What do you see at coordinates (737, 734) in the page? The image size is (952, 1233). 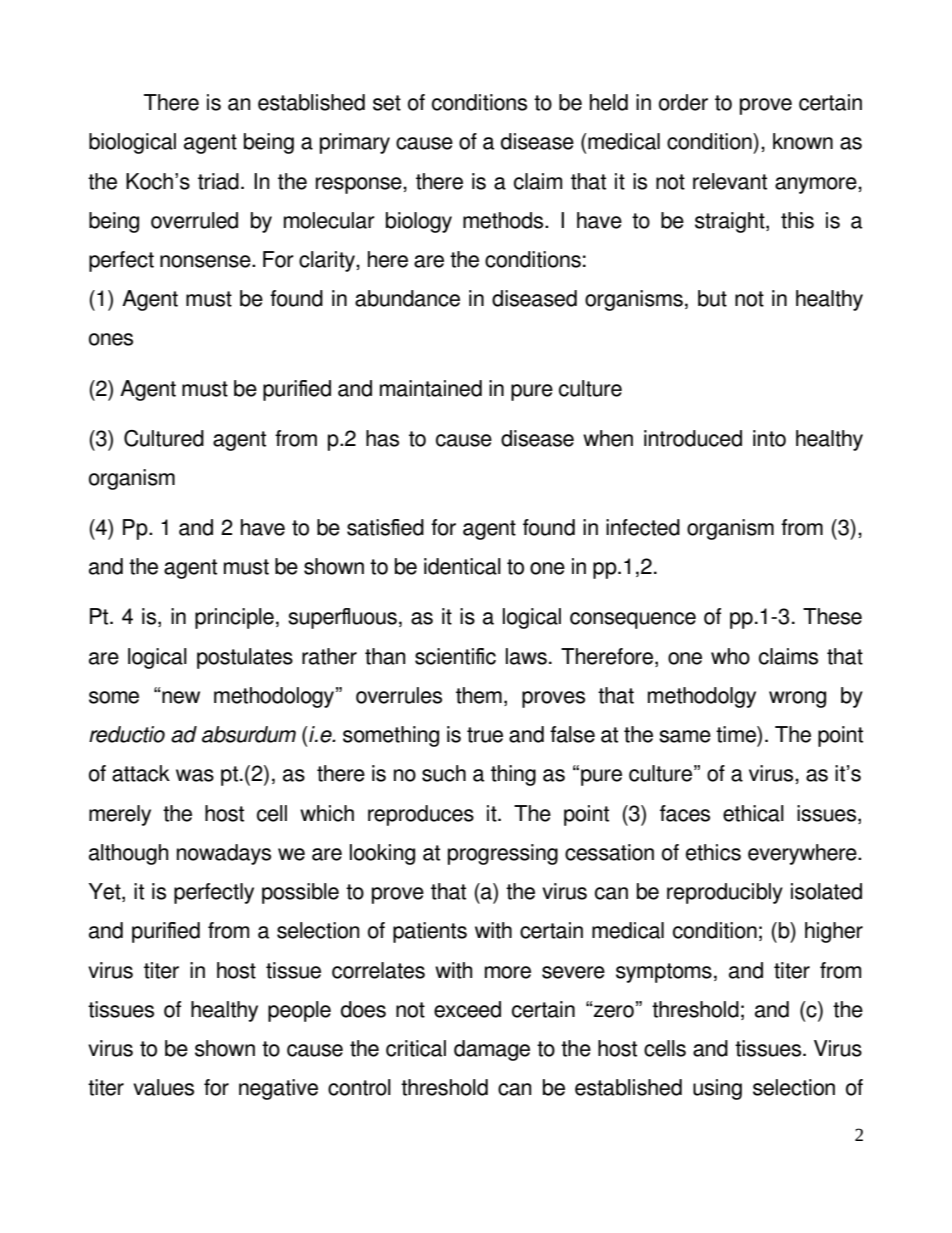 I see `time` at bounding box center [737, 734].
